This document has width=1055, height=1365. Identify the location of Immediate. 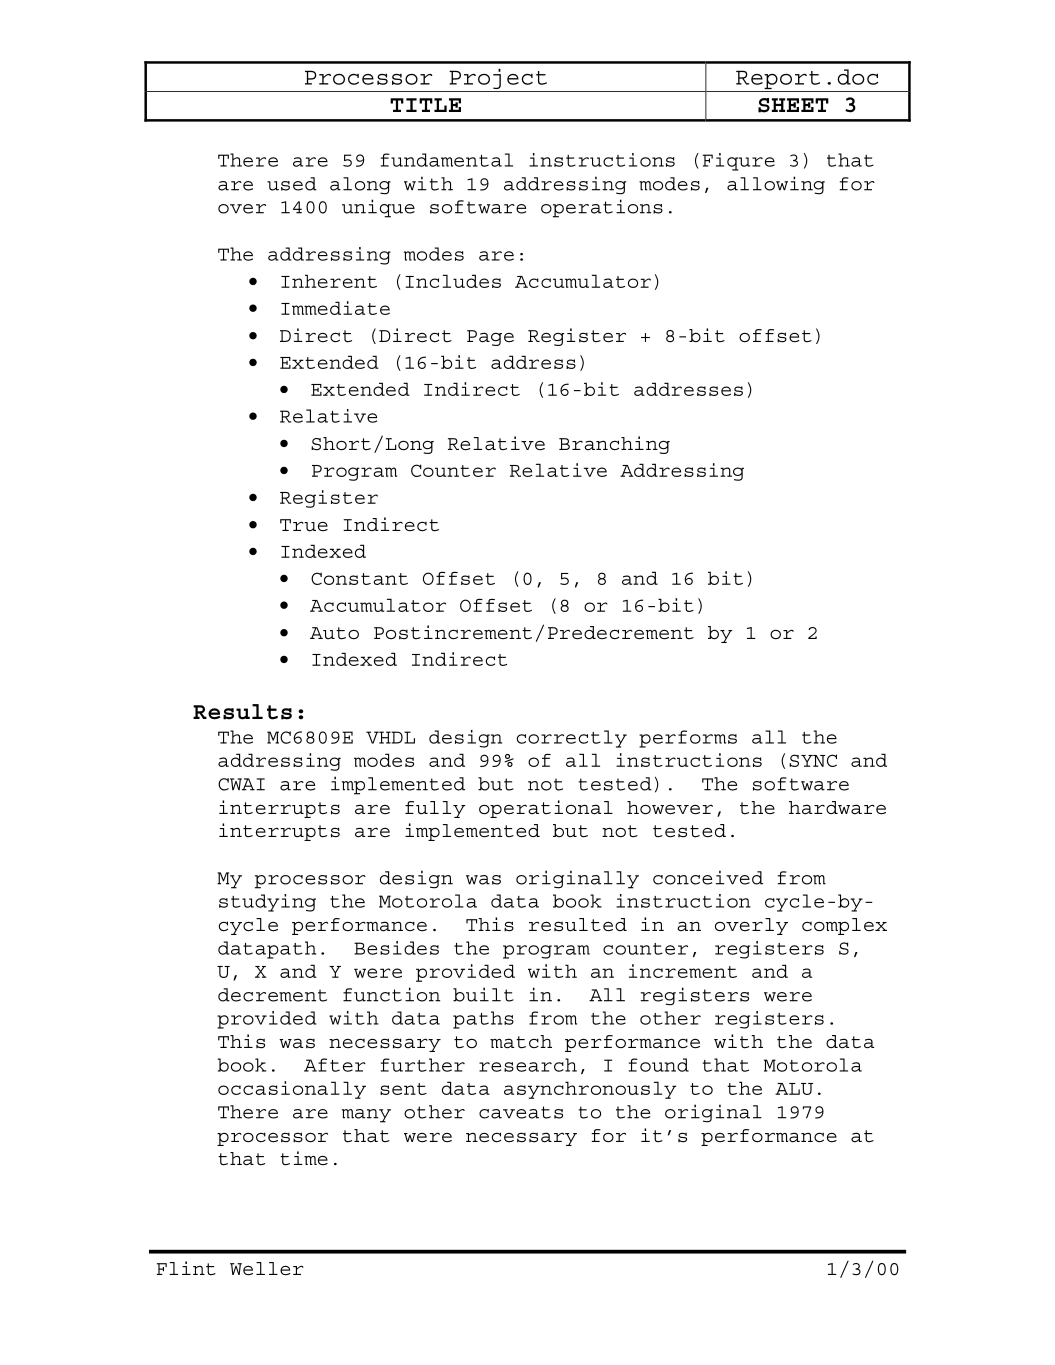
(335, 308).
